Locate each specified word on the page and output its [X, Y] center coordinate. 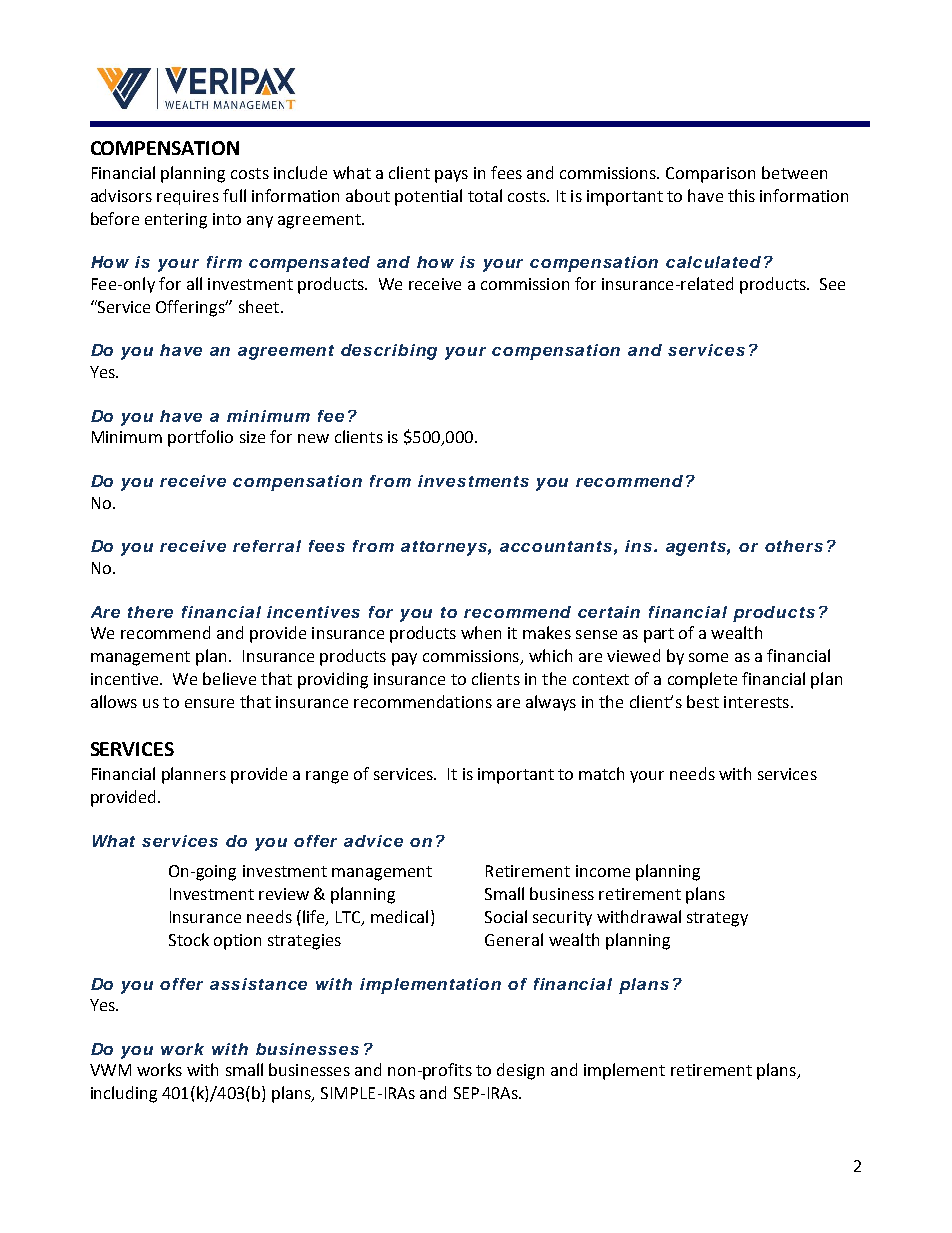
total [485, 195]
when [481, 632]
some [708, 657]
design [520, 1071]
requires [188, 197]
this [741, 195]
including [124, 1094]
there [150, 612]
